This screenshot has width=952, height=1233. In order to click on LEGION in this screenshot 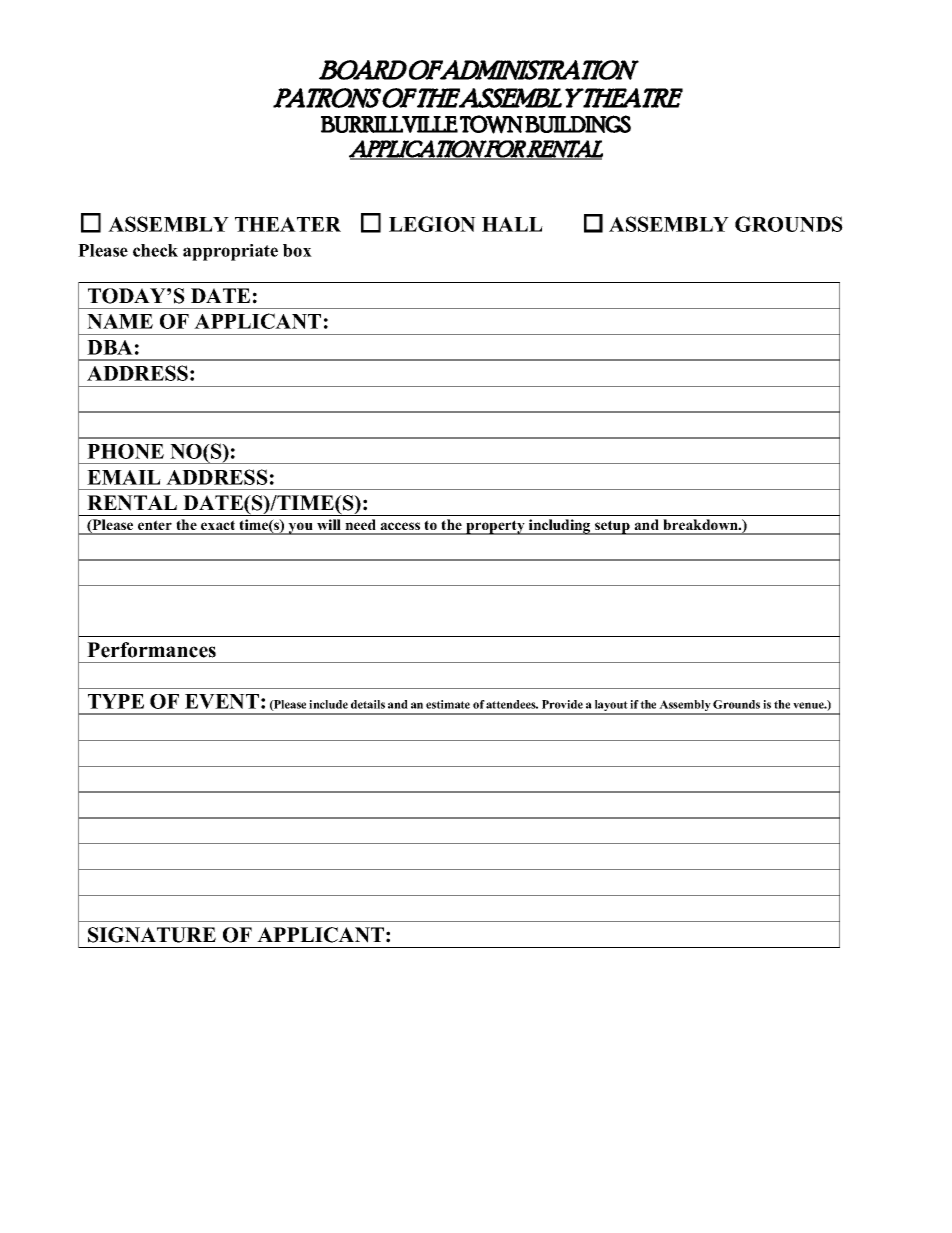, I will do `click(432, 224)`.
